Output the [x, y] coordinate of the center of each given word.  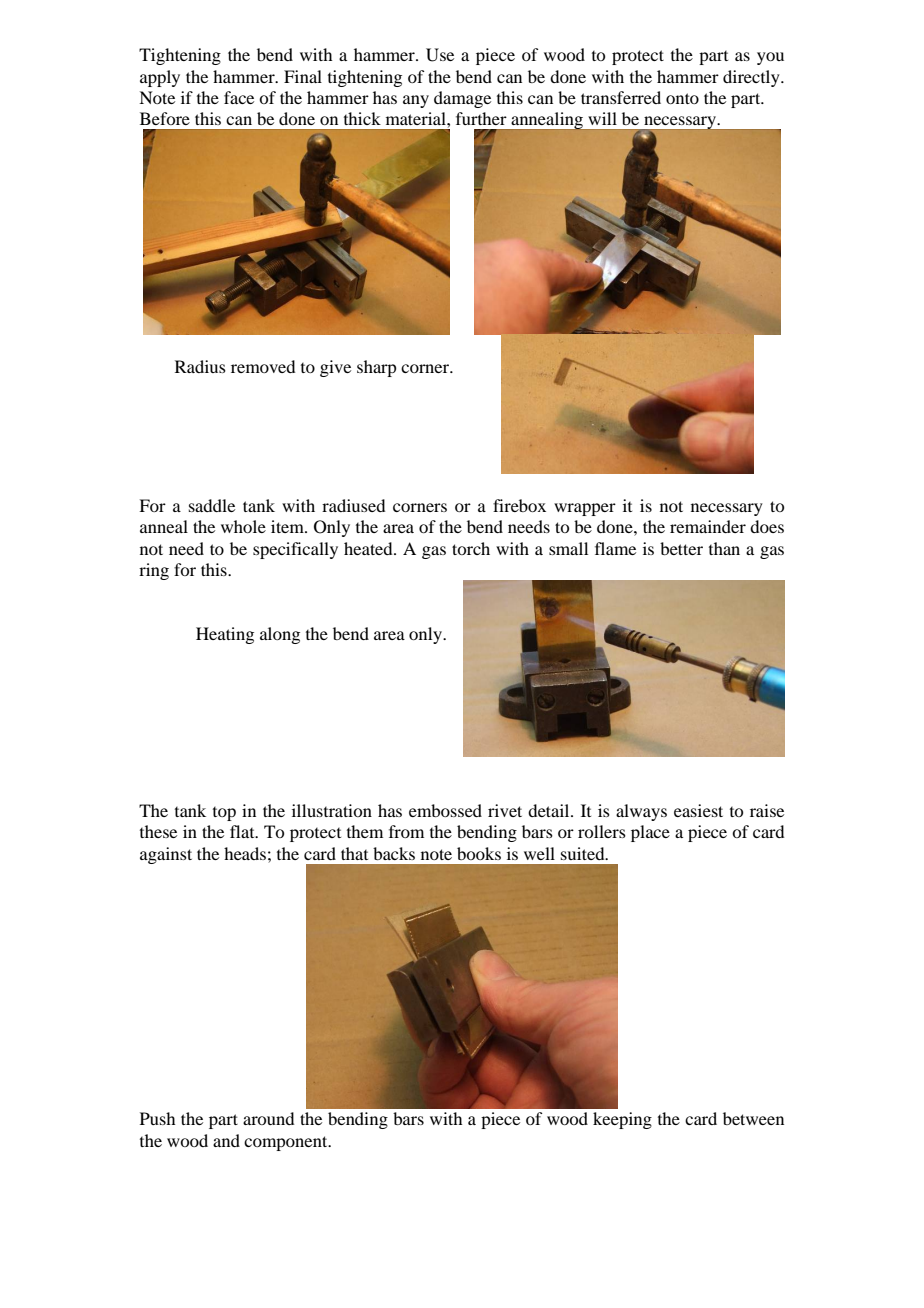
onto [682, 98]
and [226, 1140]
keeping [622, 1120]
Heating [225, 635]
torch [471, 548]
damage [462, 99]
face [239, 97]
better [681, 548]
